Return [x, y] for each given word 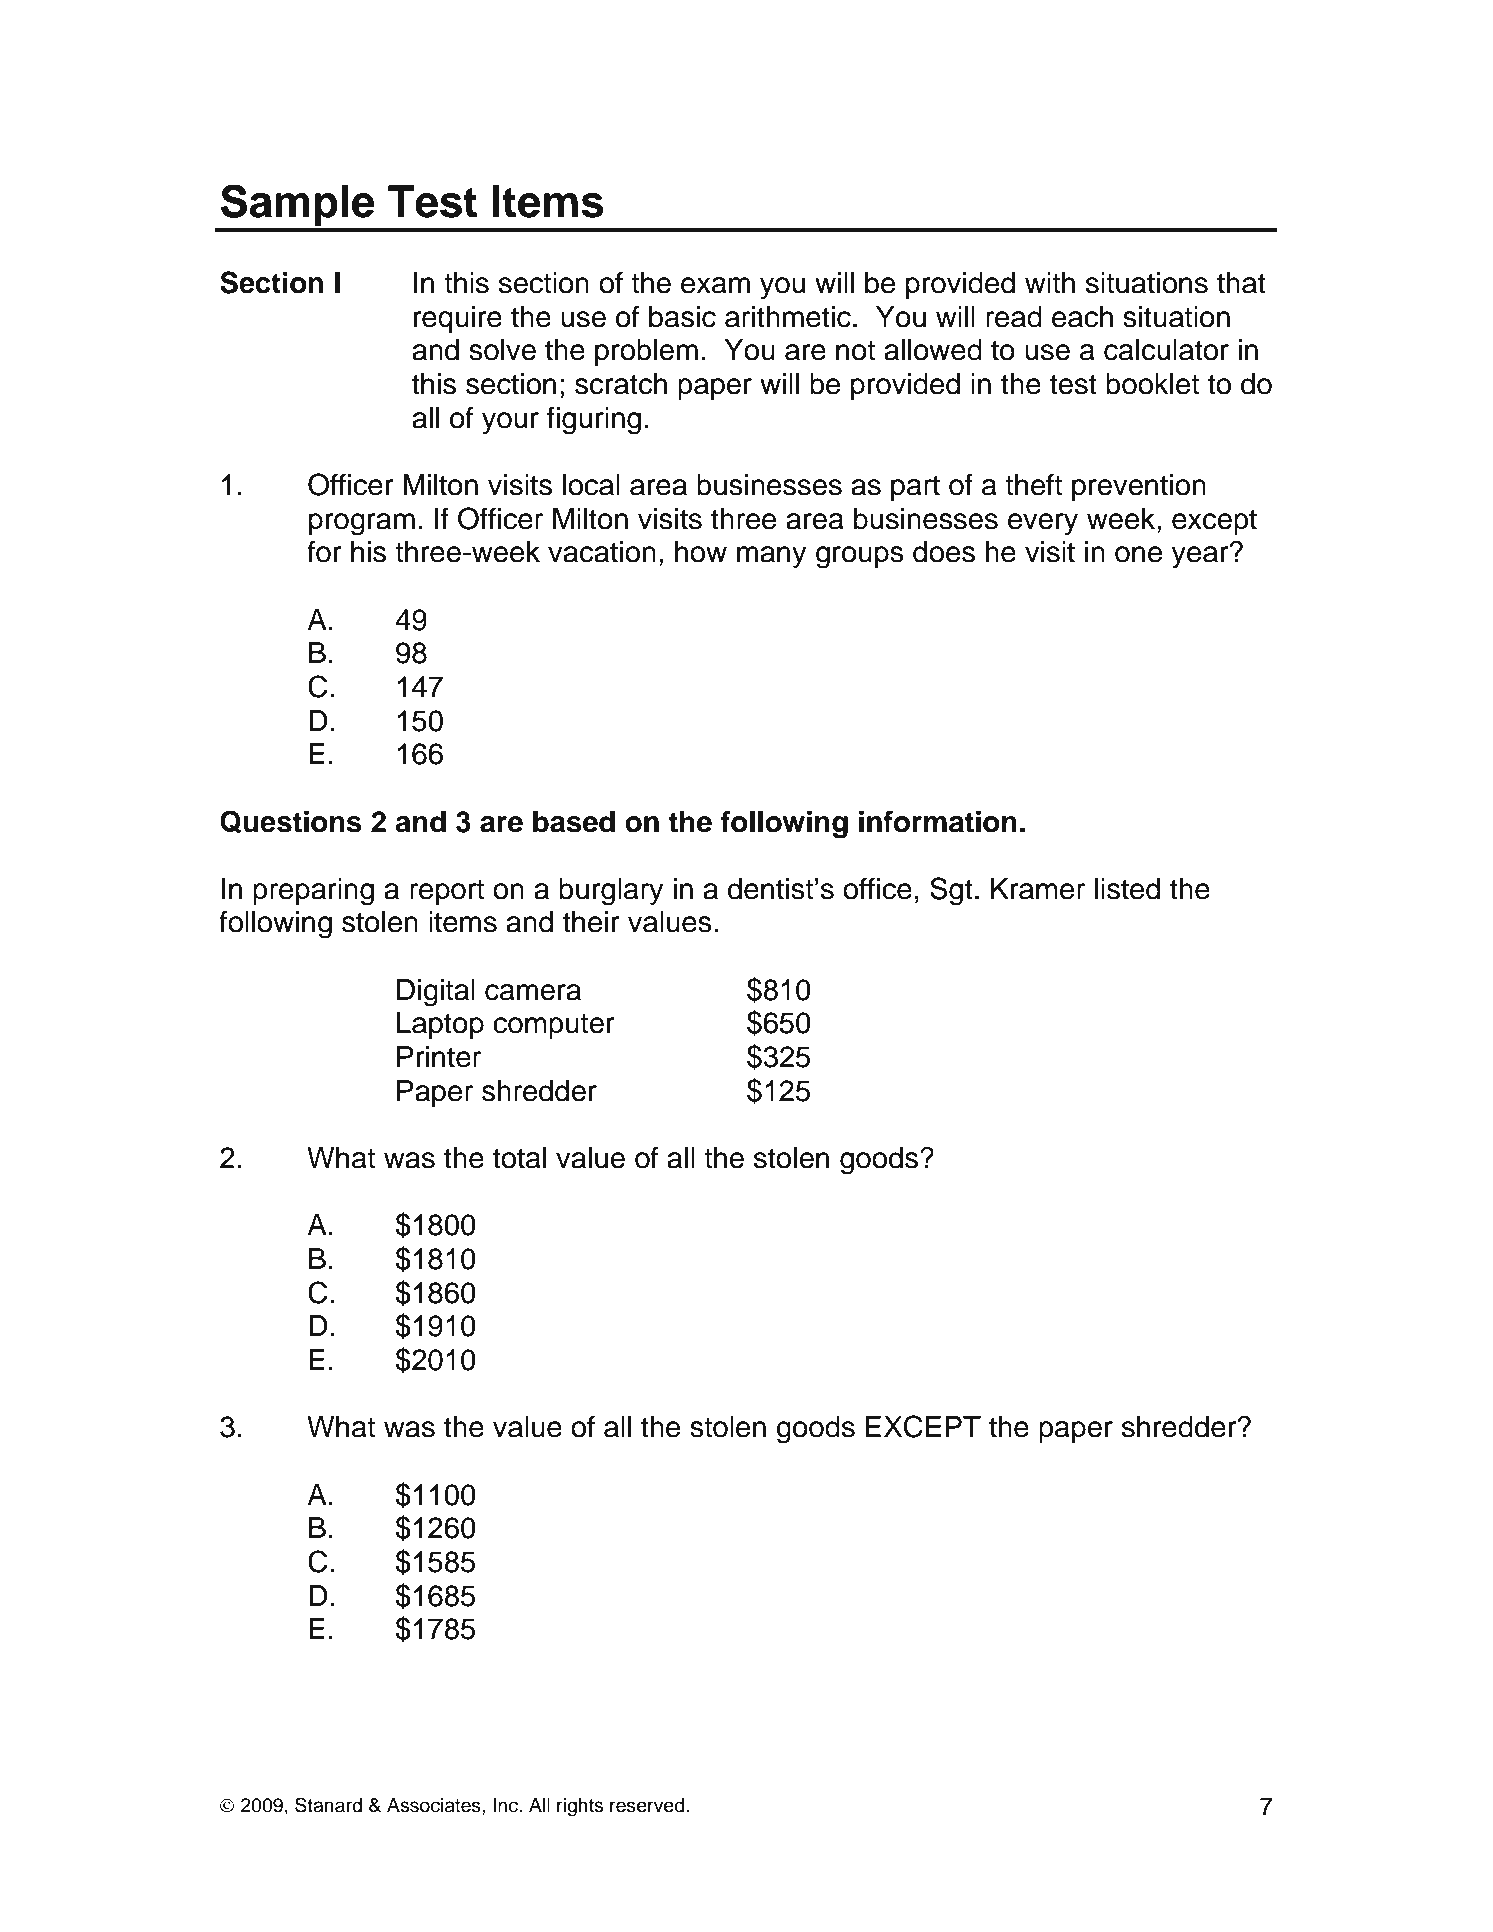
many [771, 557]
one [1139, 554]
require [457, 319]
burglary [611, 892]
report [447, 892]
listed [1127, 889]
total [519, 1158]
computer [554, 1026]
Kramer [1038, 889]
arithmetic [788, 317]
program [362, 524]
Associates [435, 1805]
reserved [648, 1805]
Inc [506, 1805]
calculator [1166, 350]
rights [580, 1807]
